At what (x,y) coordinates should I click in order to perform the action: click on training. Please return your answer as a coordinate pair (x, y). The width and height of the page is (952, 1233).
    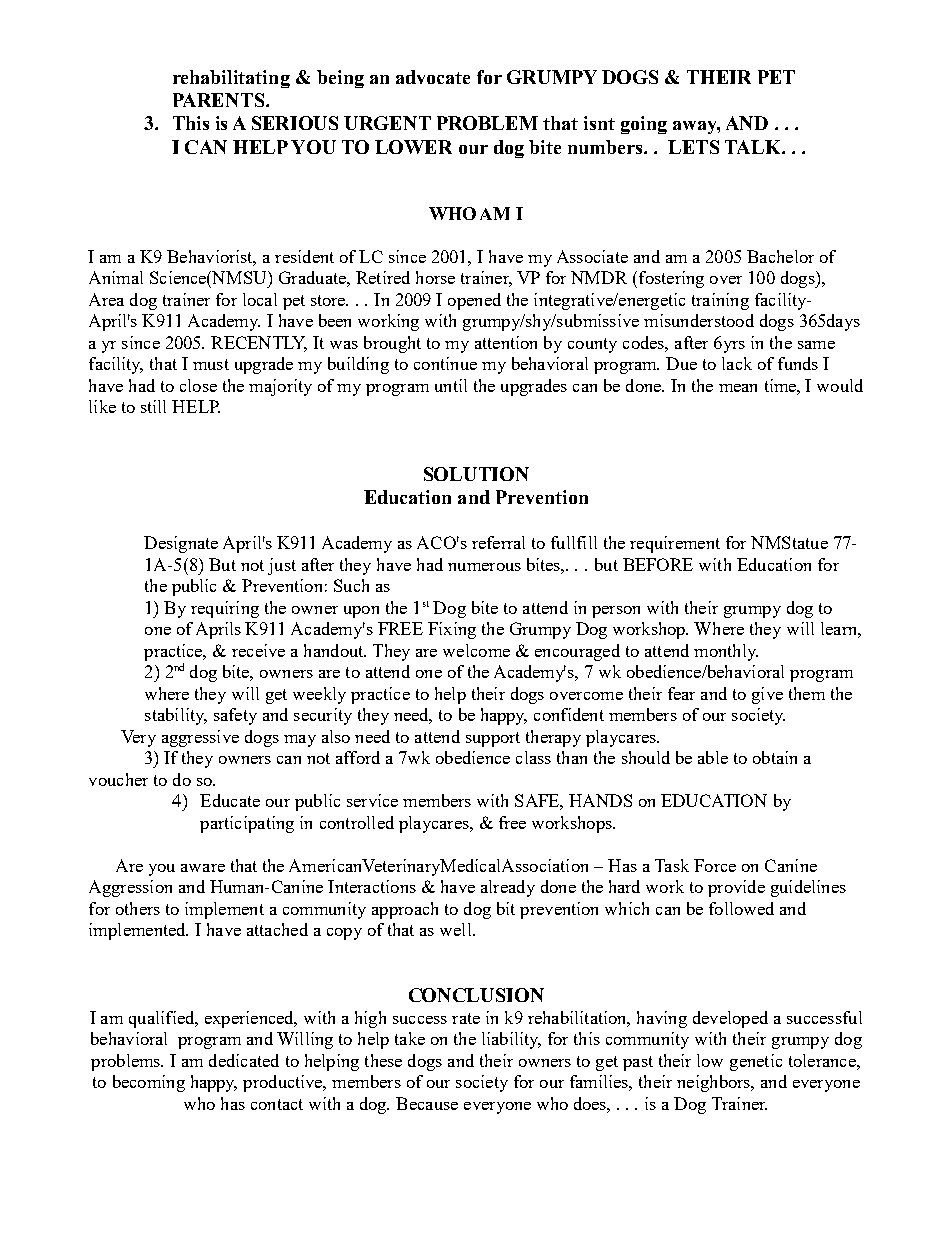
    Looking at the image, I should click on (720, 301).
